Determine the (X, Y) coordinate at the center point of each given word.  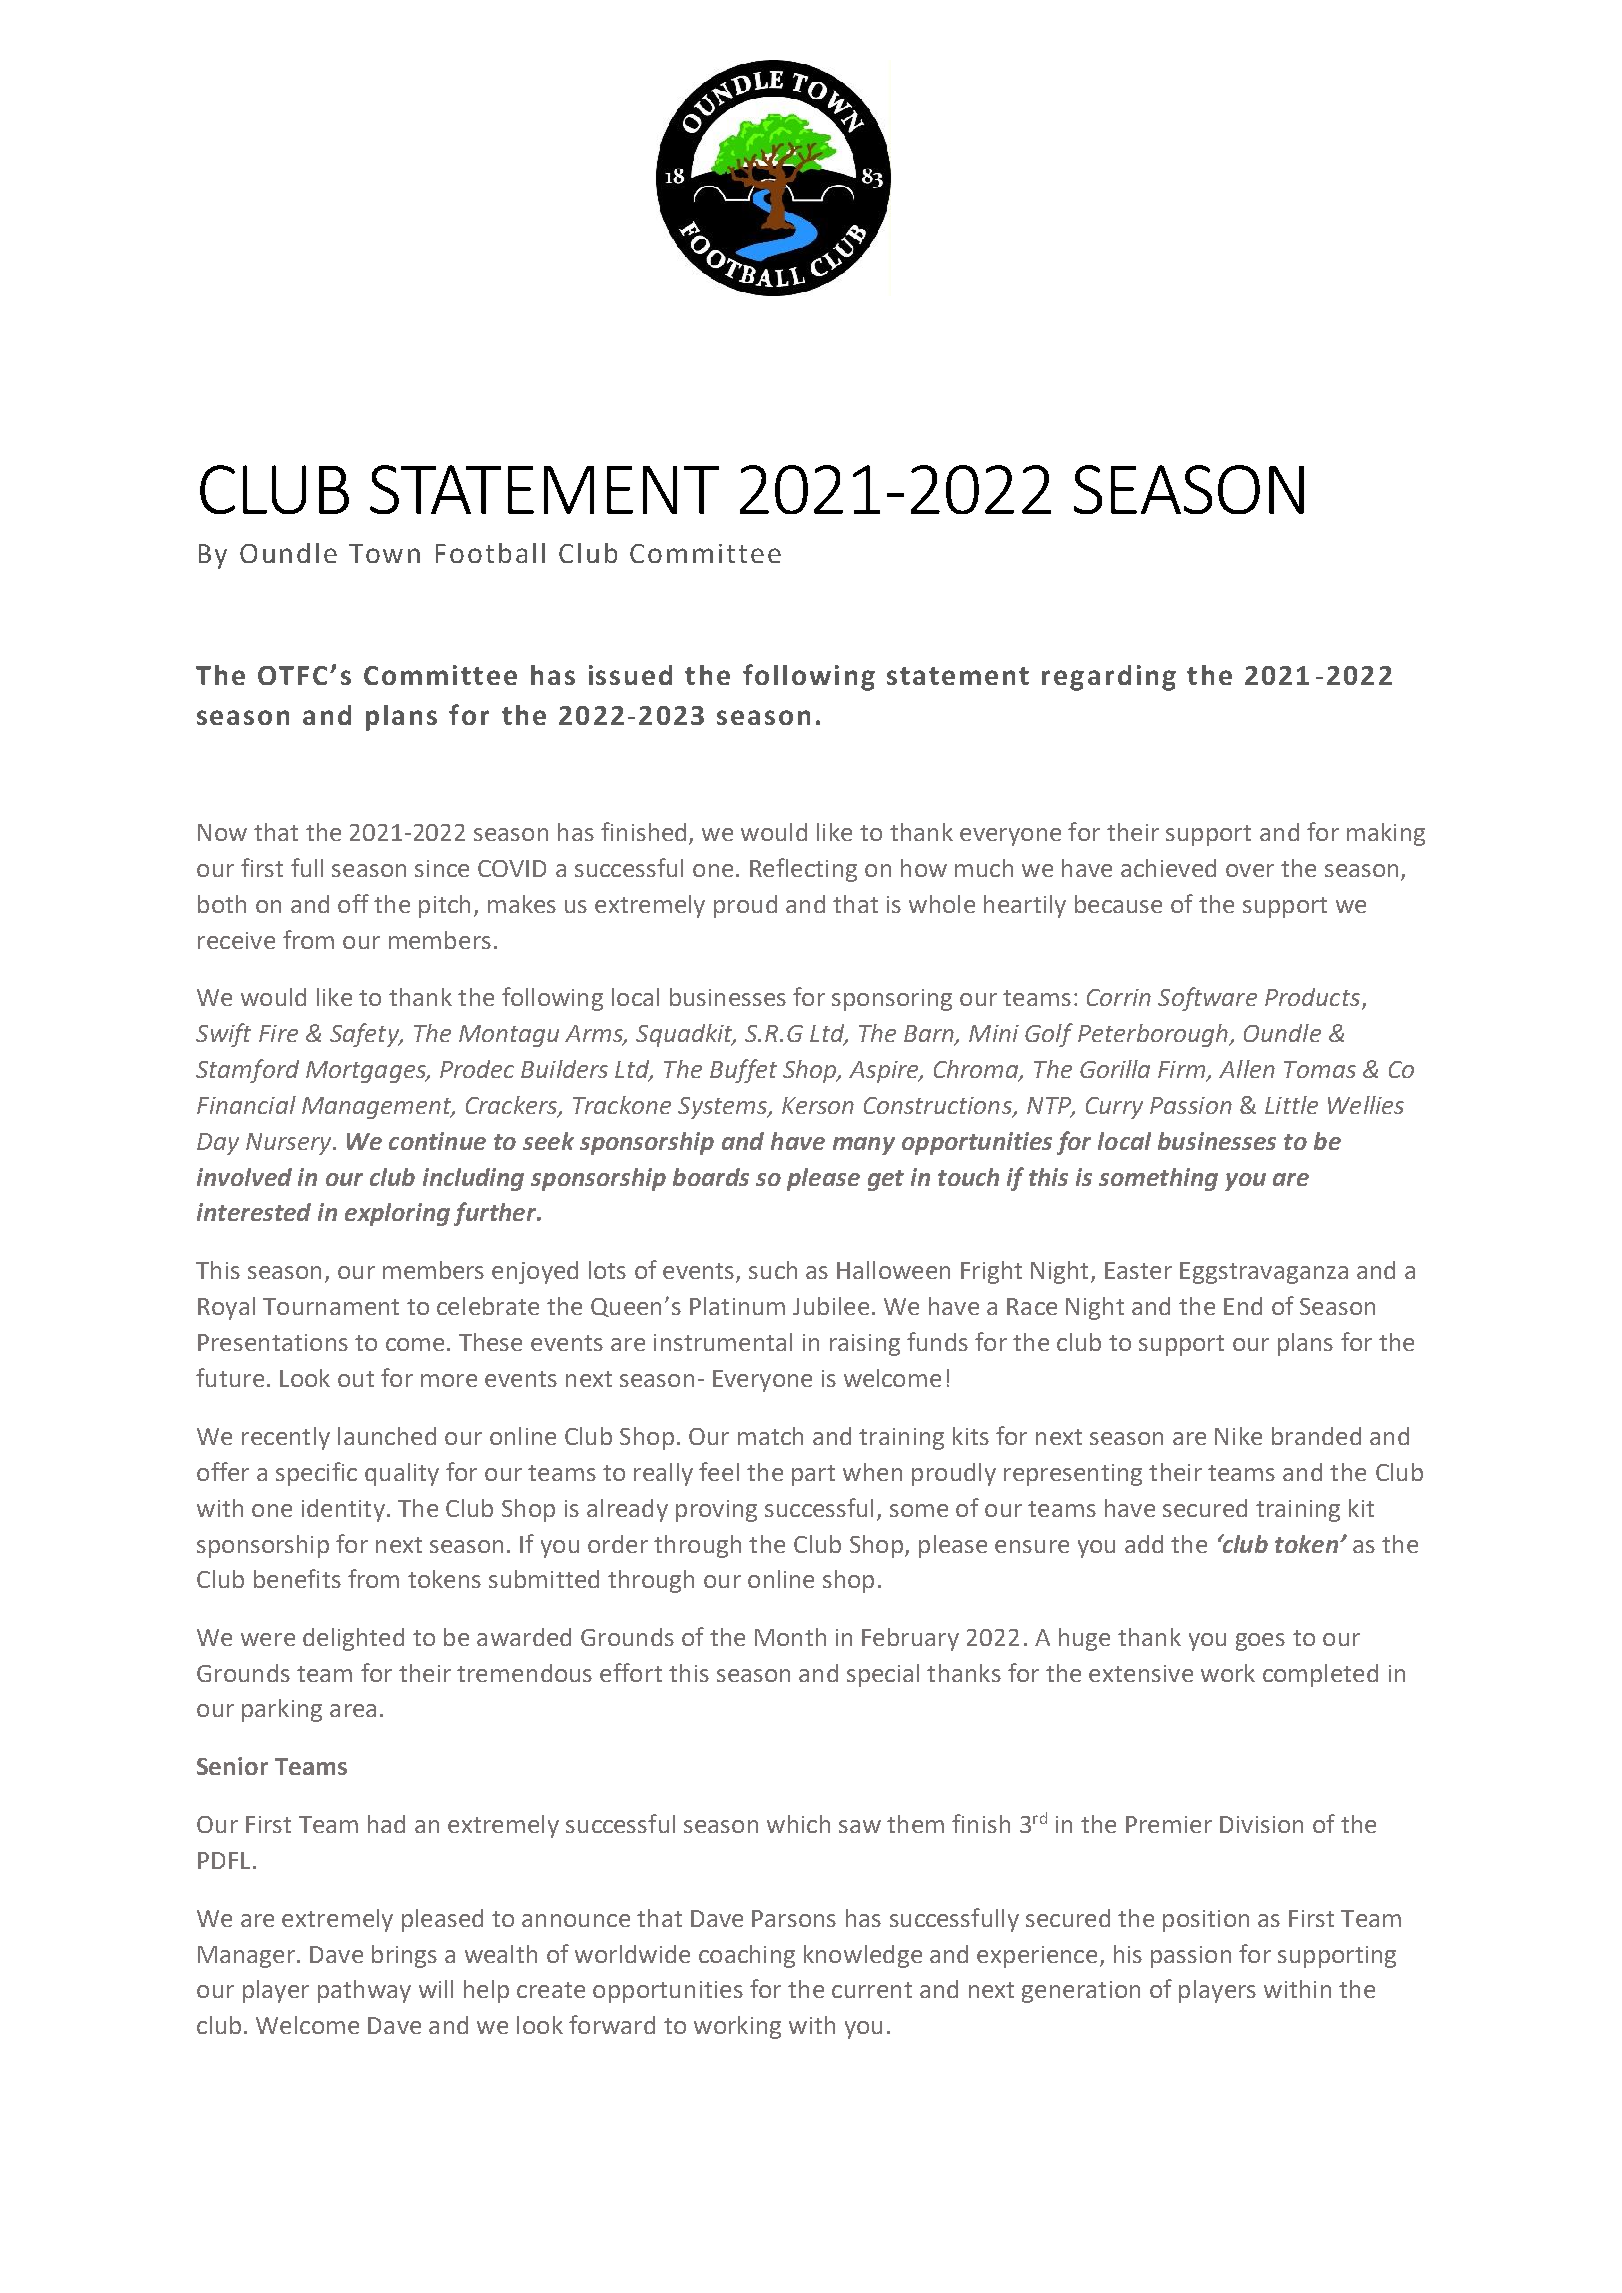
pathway (364, 1991)
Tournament (331, 1306)
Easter (1138, 1270)
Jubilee (831, 1306)
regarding (1109, 678)
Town (384, 553)
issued (630, 675)
